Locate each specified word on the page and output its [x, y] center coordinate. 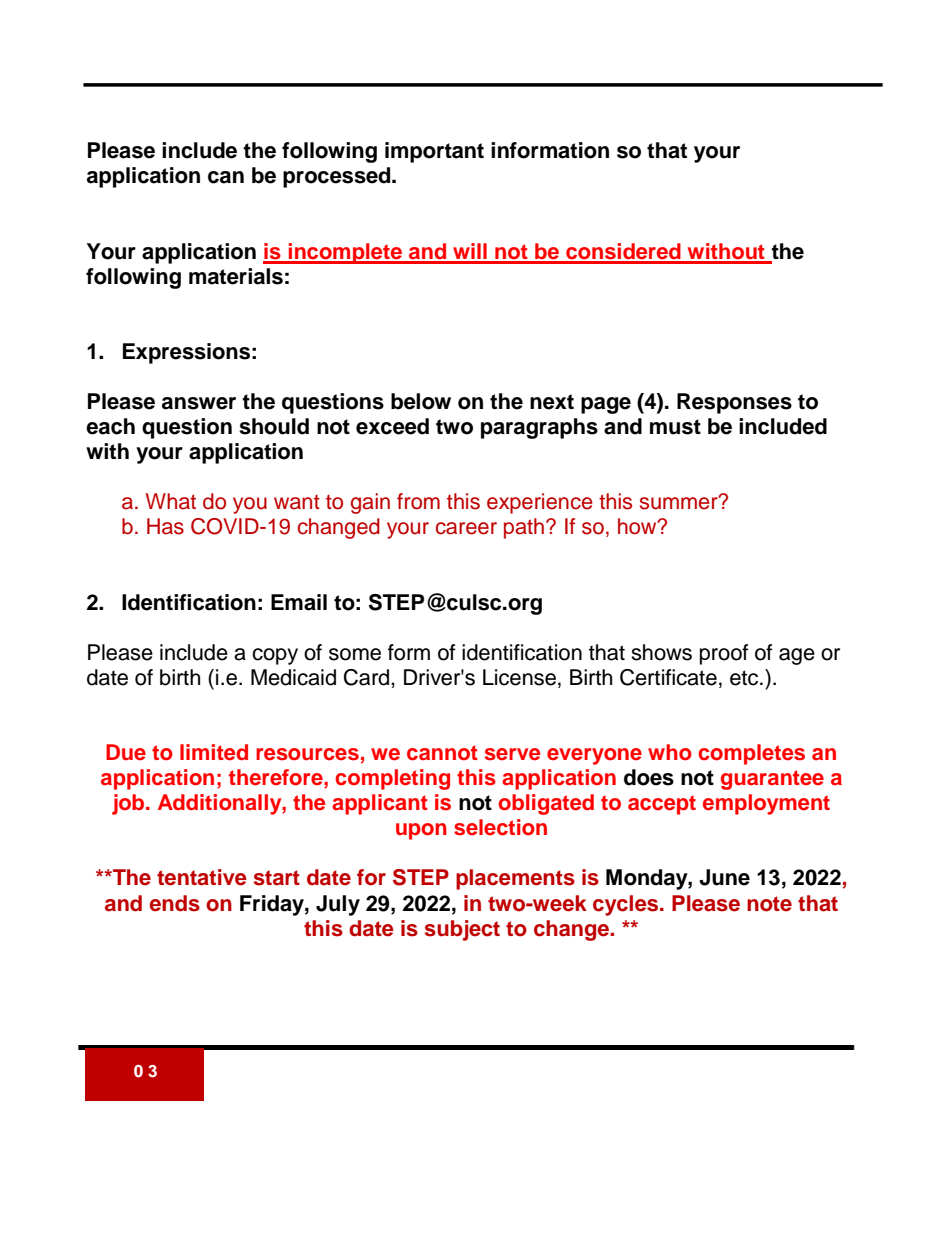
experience [540, 503]
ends [175, 903]
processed [338, 177]
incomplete [345, 253]
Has [165, 526]
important [434, 152]
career [466, 528]
